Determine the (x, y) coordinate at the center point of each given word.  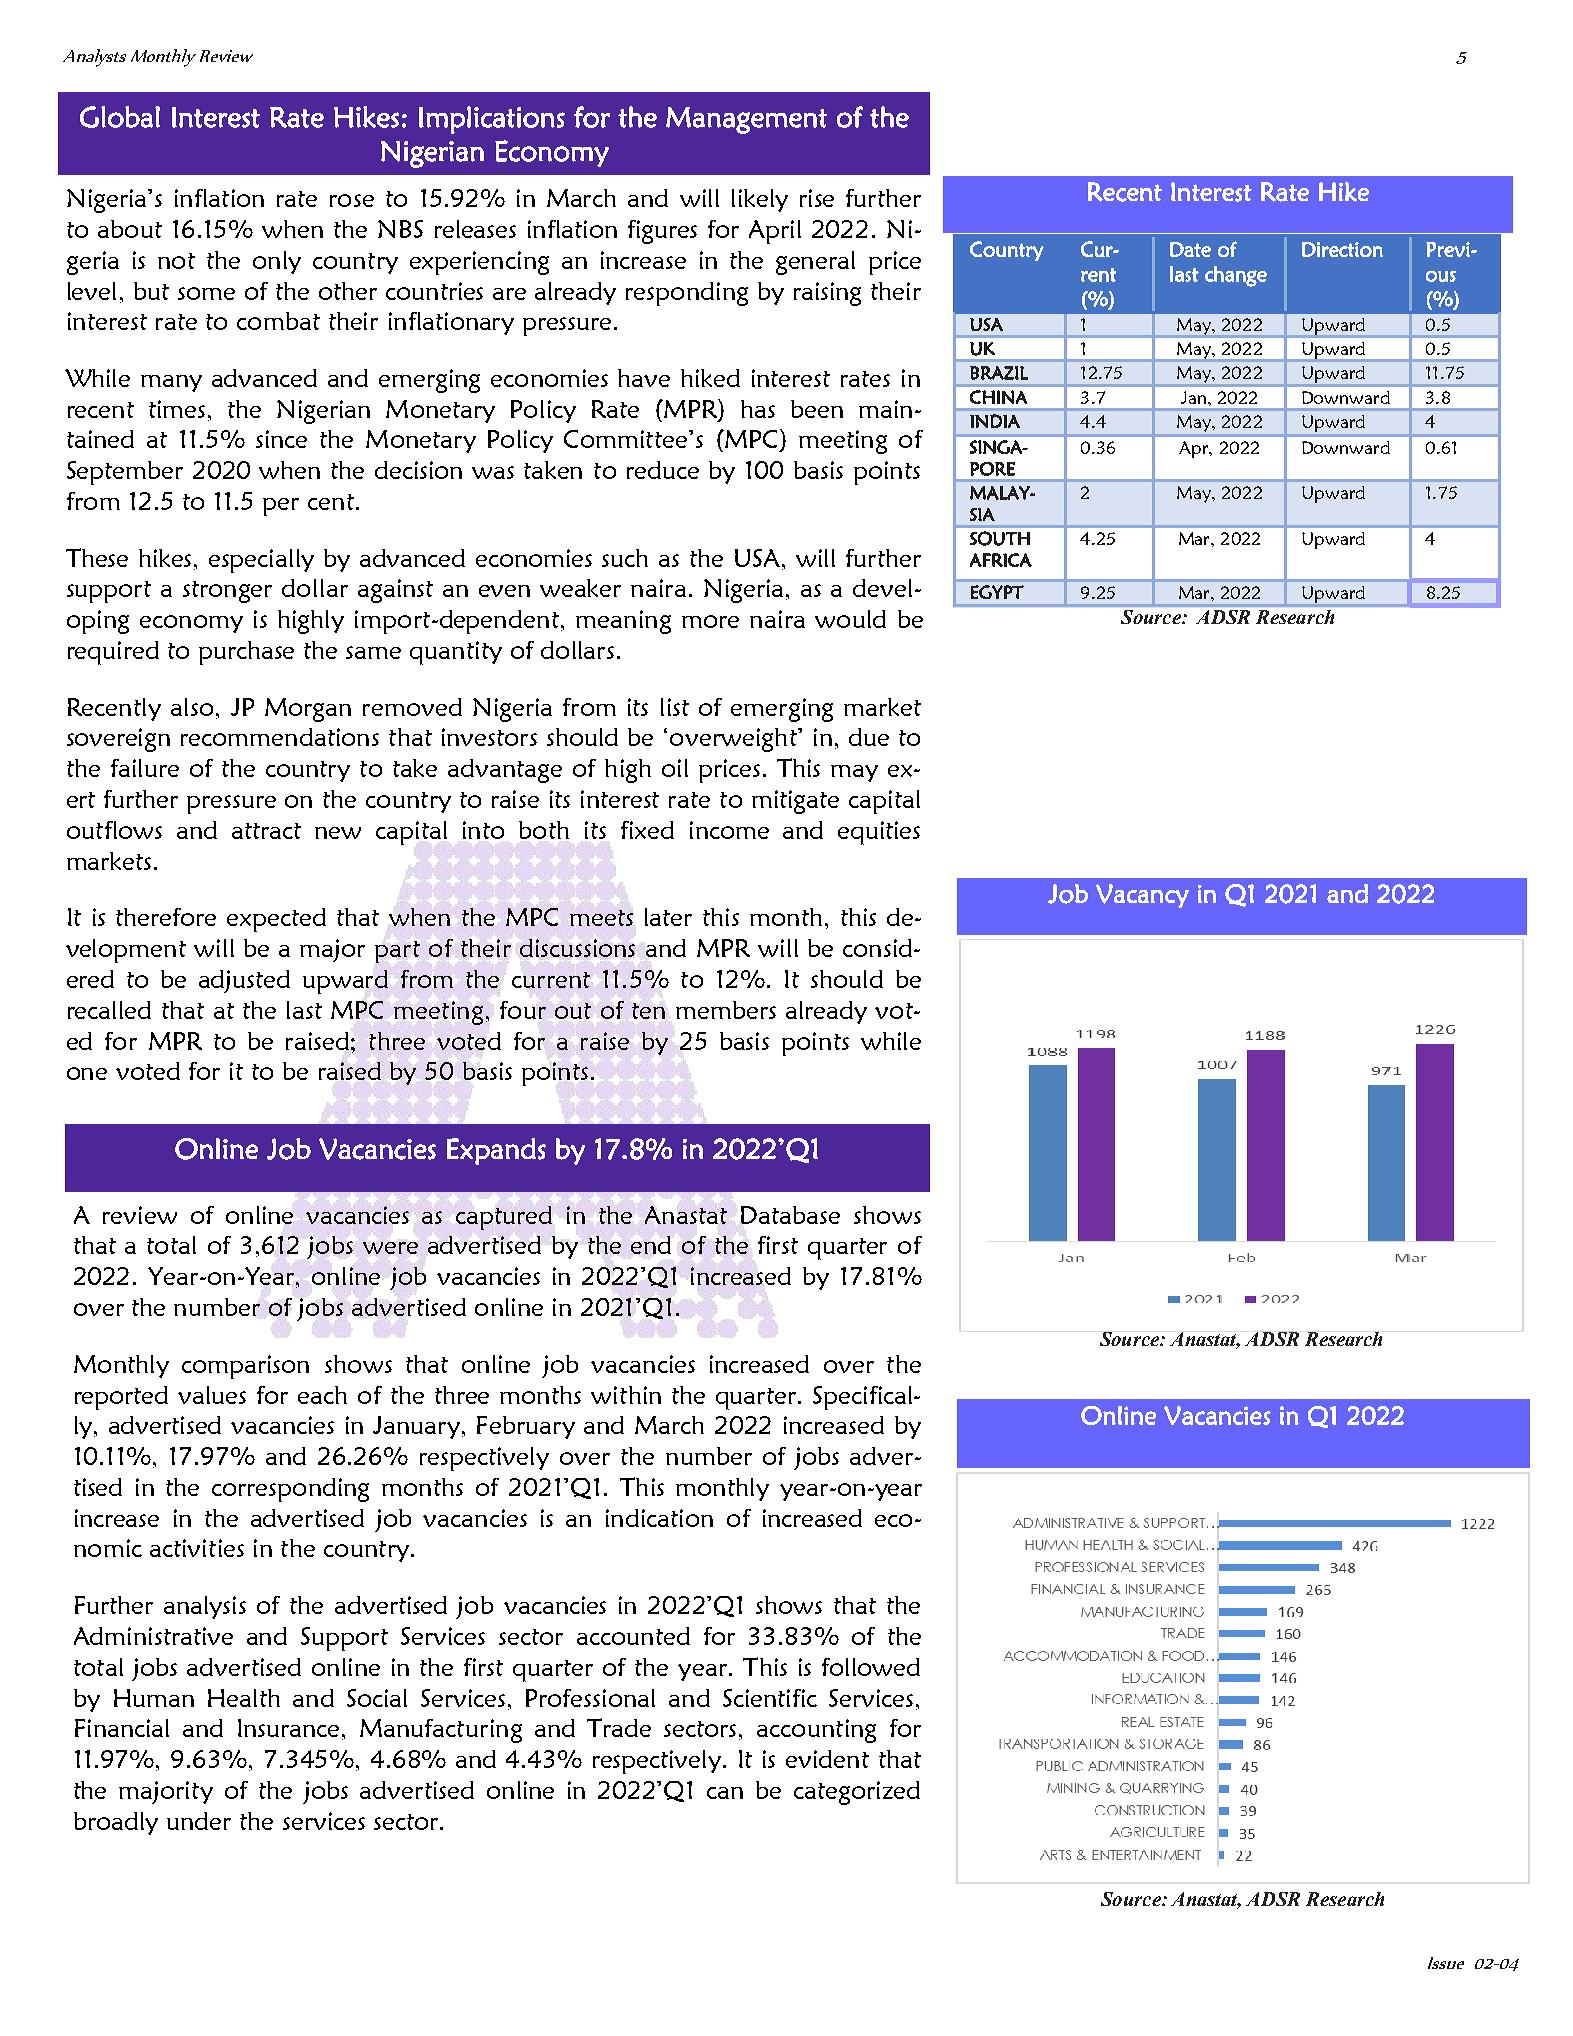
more (710, 621)
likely (760, 200)
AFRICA (1001, 560)
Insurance (288, 1728)
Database (790, 1215)
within (626, 1395)
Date (1190, 249)
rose (352, 200)
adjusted (244, 981)
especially (261, 561)
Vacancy (1142, 896)
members (726, 1010)
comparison (245, 1367)
